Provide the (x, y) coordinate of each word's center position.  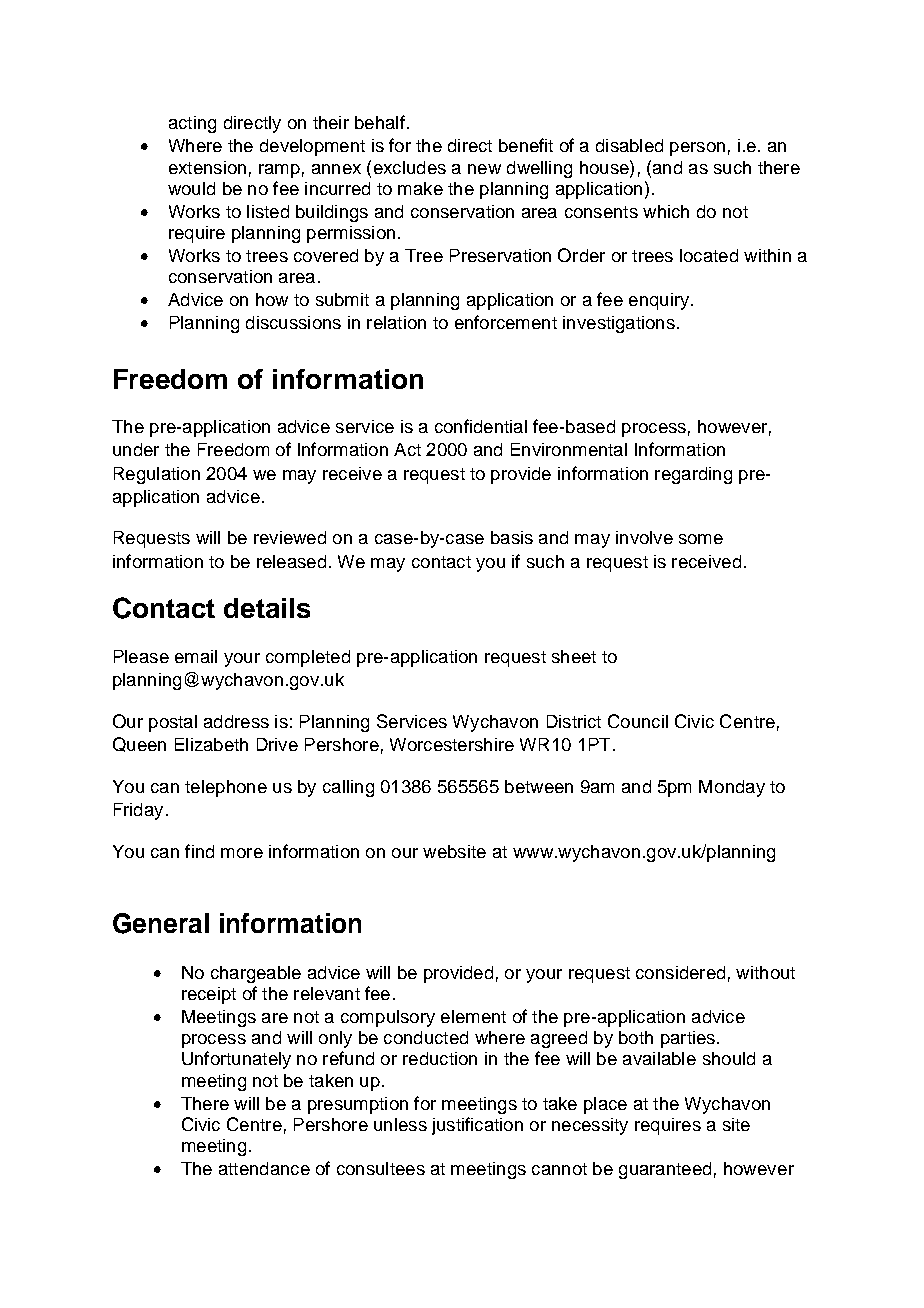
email (196, 656)
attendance (264, 1168)
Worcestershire (452, 744)
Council (638, 721)
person (697, 149)
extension (207, 167)
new (484, 169)
